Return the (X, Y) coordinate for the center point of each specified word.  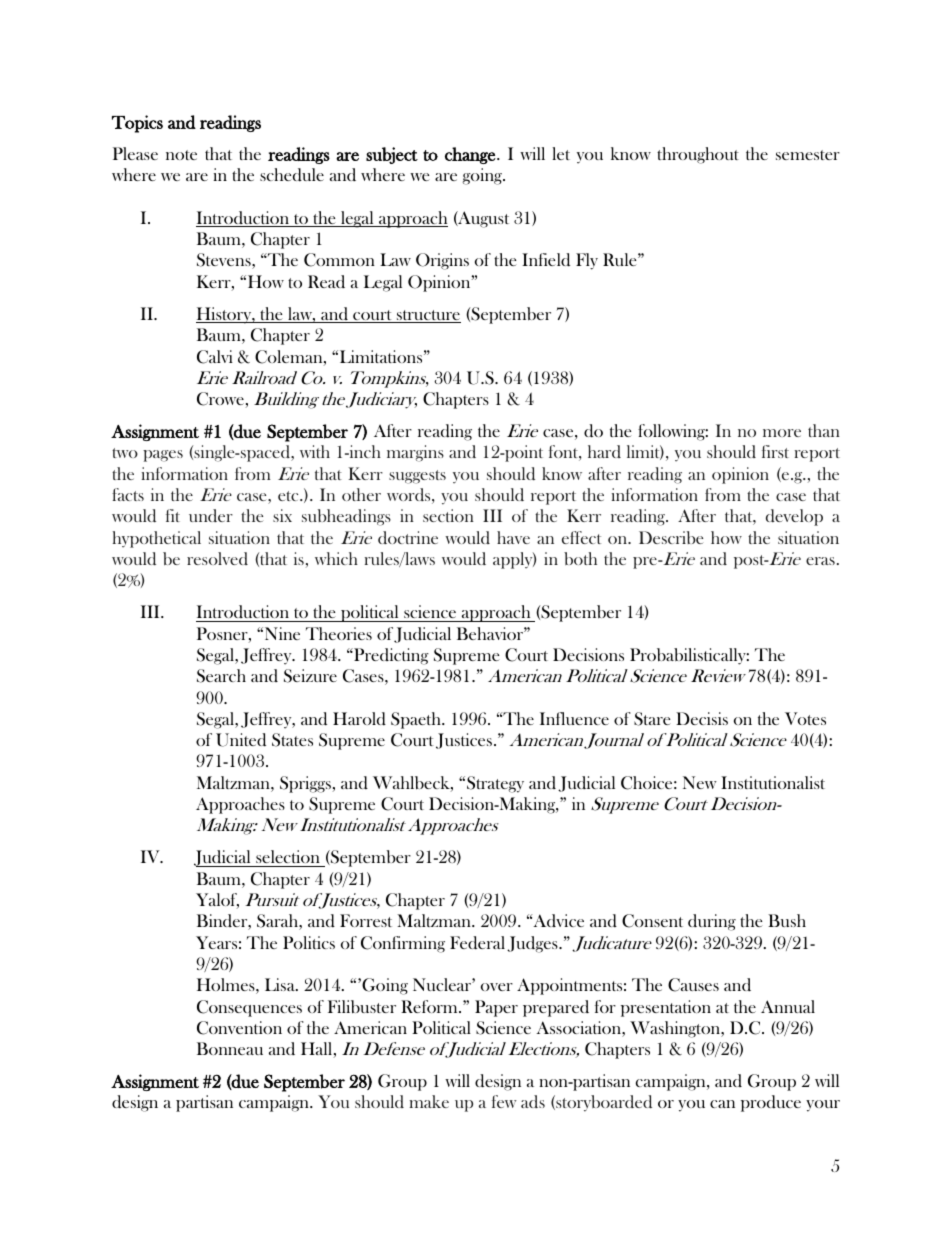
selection (288, 856)
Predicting (390, 656)
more (782, 433)
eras (820, 561)
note (181, 155)
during (712, 922)
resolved (217, 558)
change (470, 155)
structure (427, 316)
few (504, 1101)
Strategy (495, 784)
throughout (698, 155)
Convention (239, 1028)
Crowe (220, 399)
